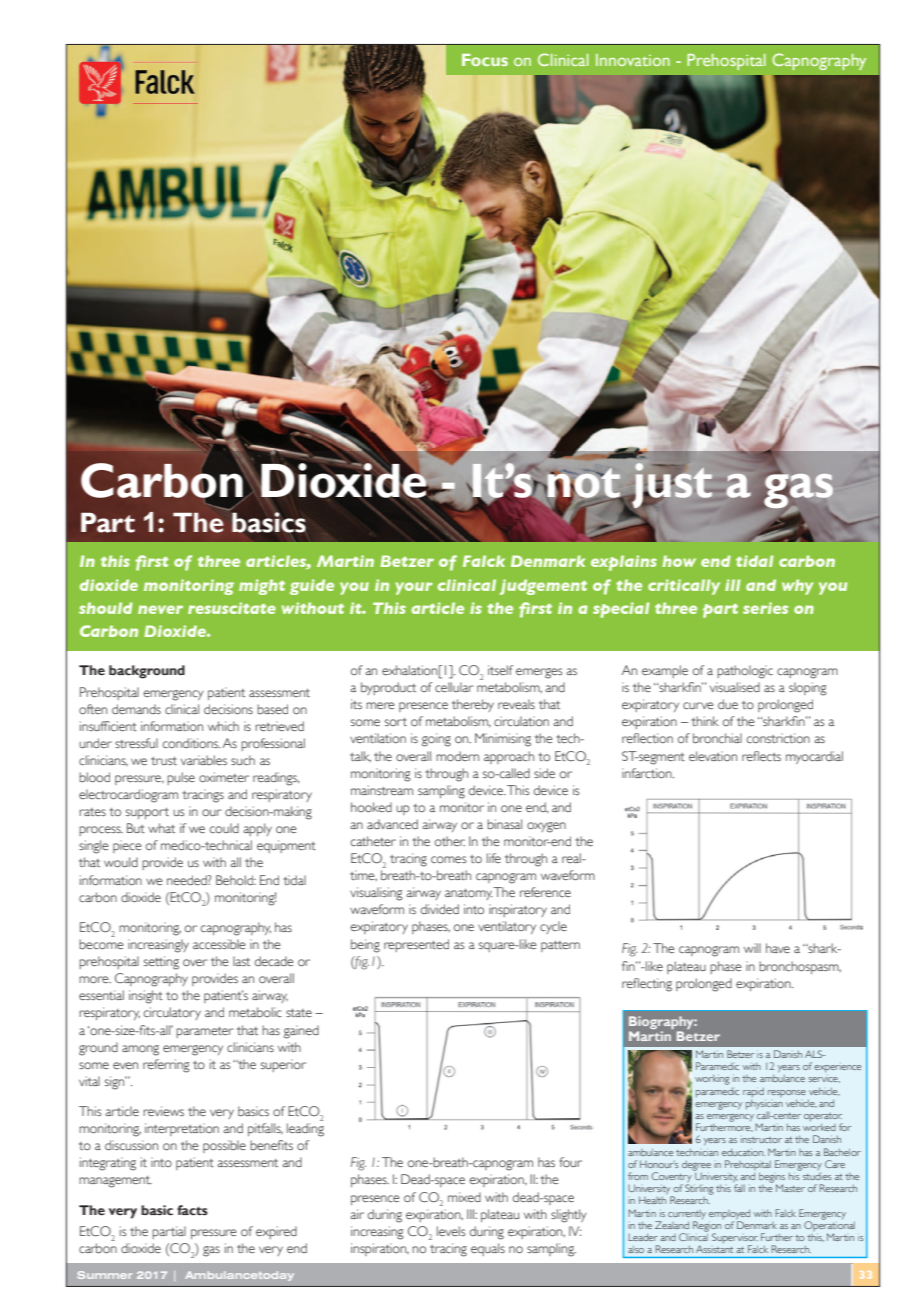  I want to click on circulatory, so click(172, 1013).
